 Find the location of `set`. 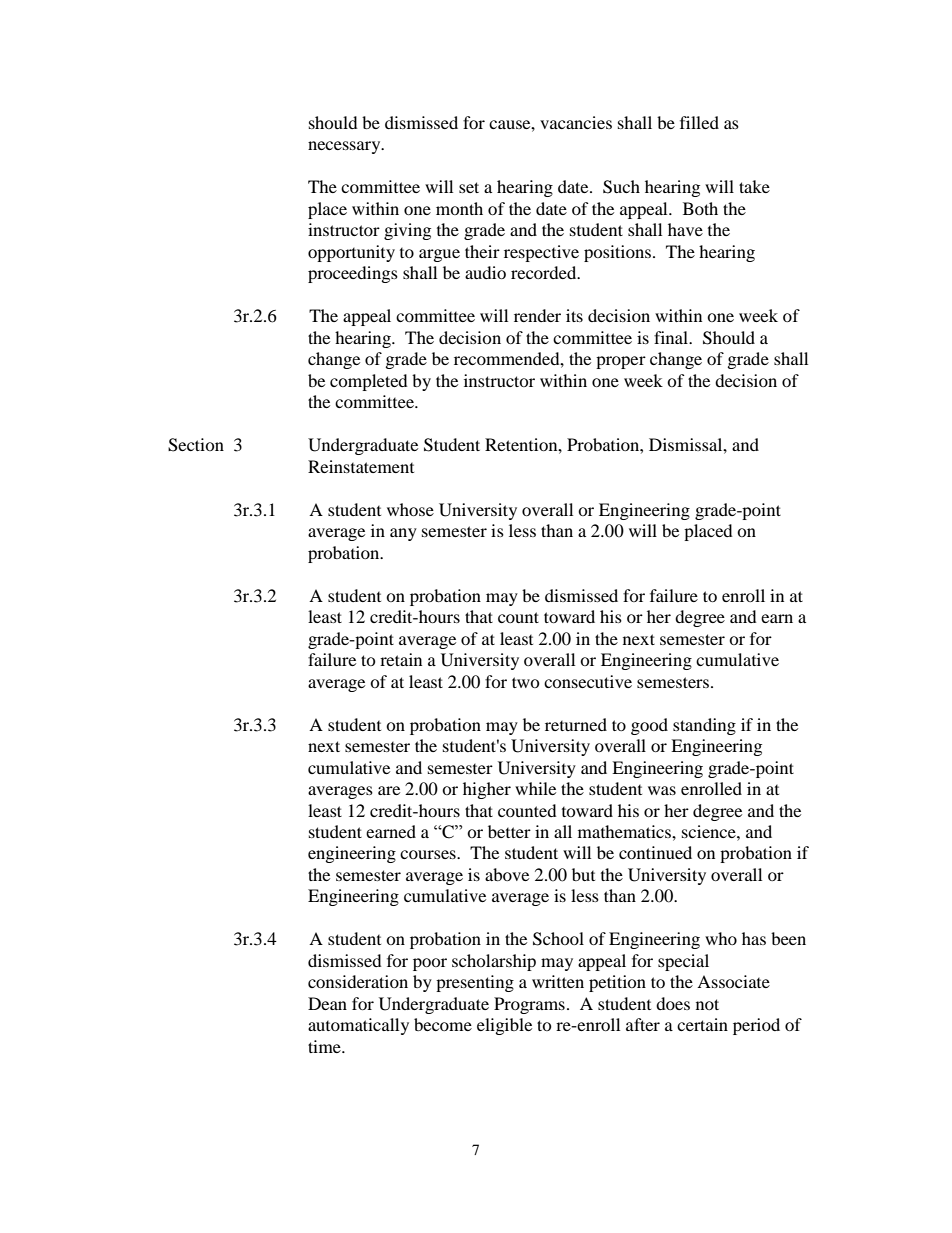

set is located at coordinates (469, 187).
